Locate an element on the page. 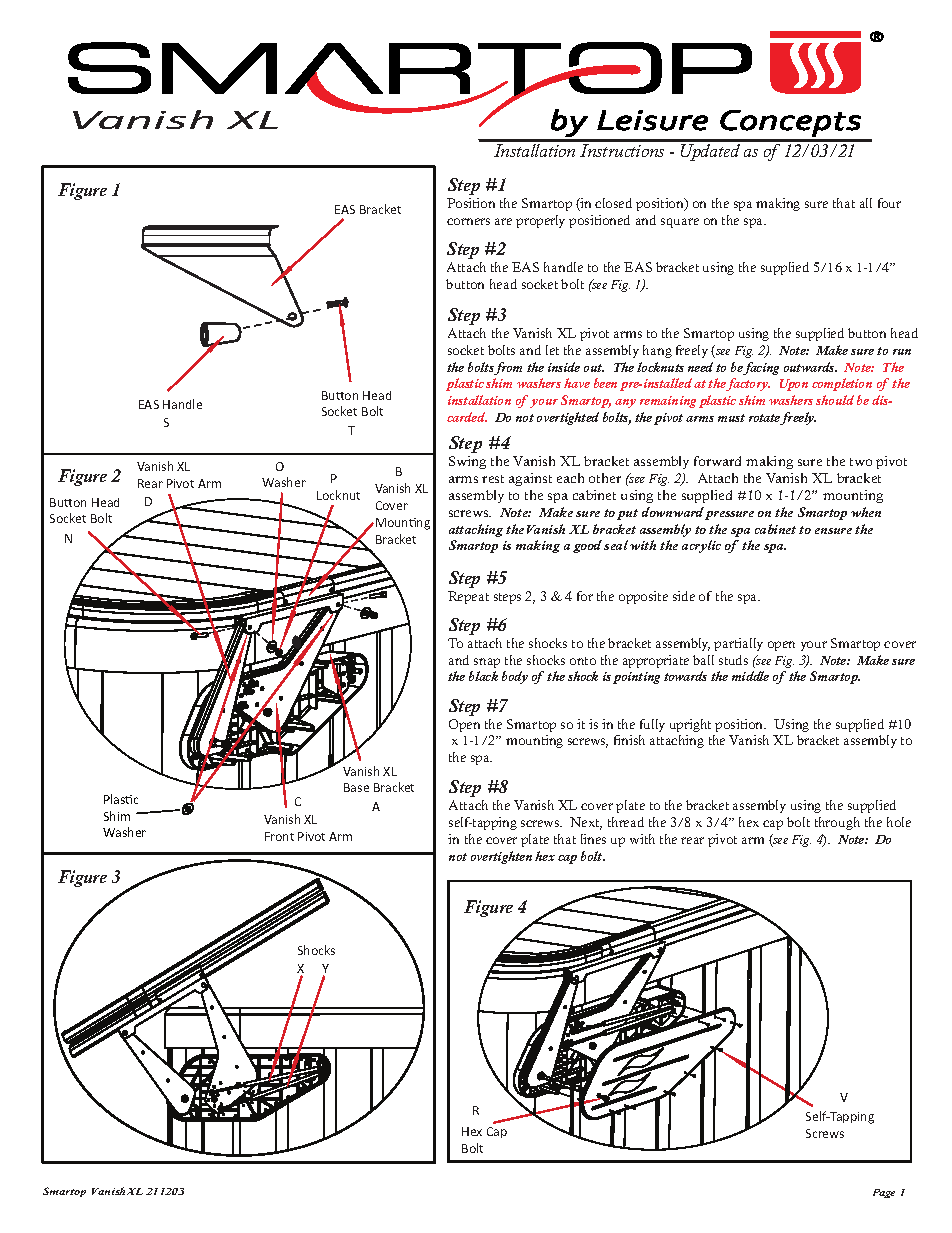 The height and width of the image is (1233, 952). four is located at coordinates (889, 203).
